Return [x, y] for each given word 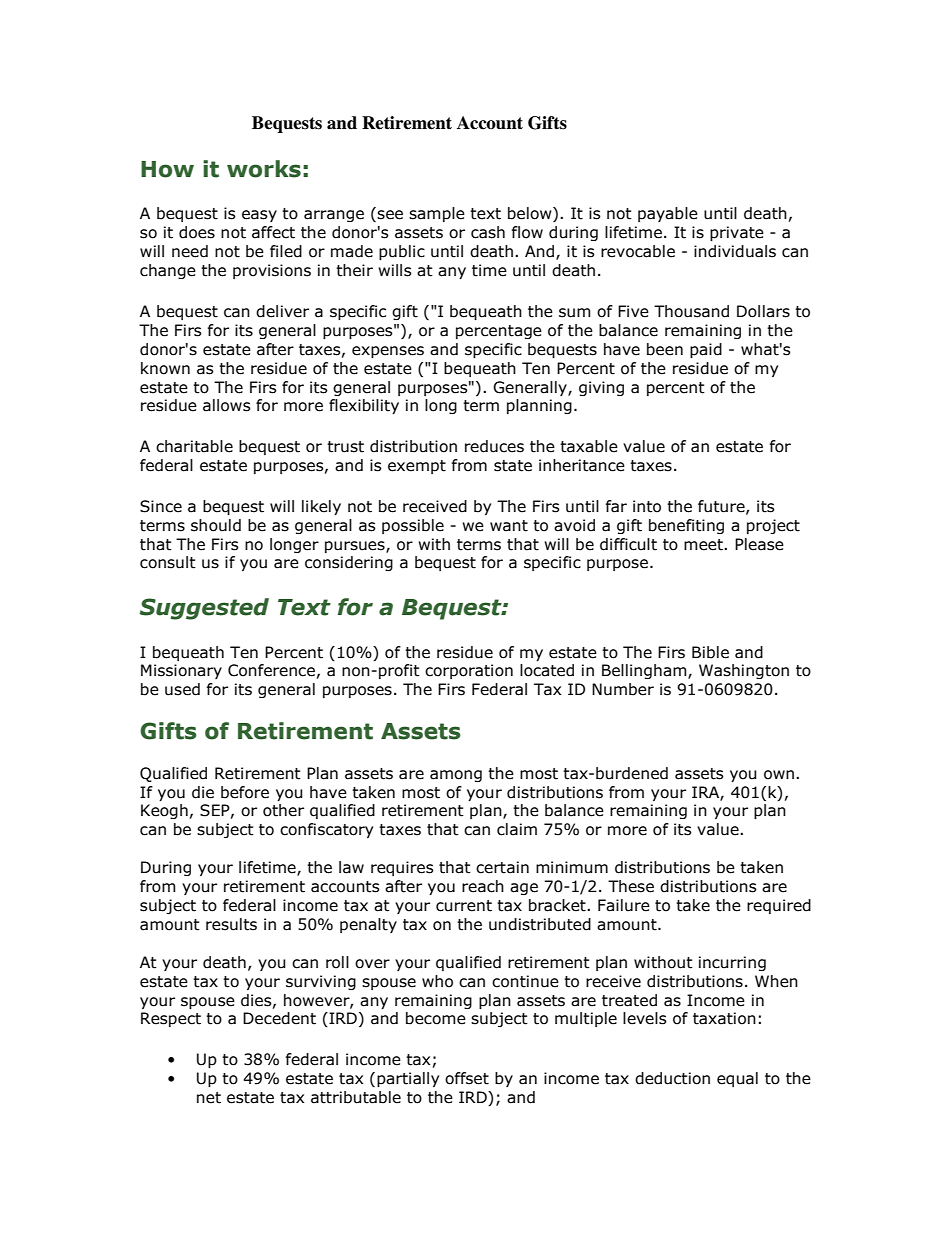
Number [623, 689]
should [216, 525]
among [456, 776]
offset [467, 1078]
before [245, 792]
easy [259, 216]
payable [668, 214]
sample [437, 214]
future [722, 507]
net [209, 1098]
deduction [672, 1078]
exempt [417, 467]
